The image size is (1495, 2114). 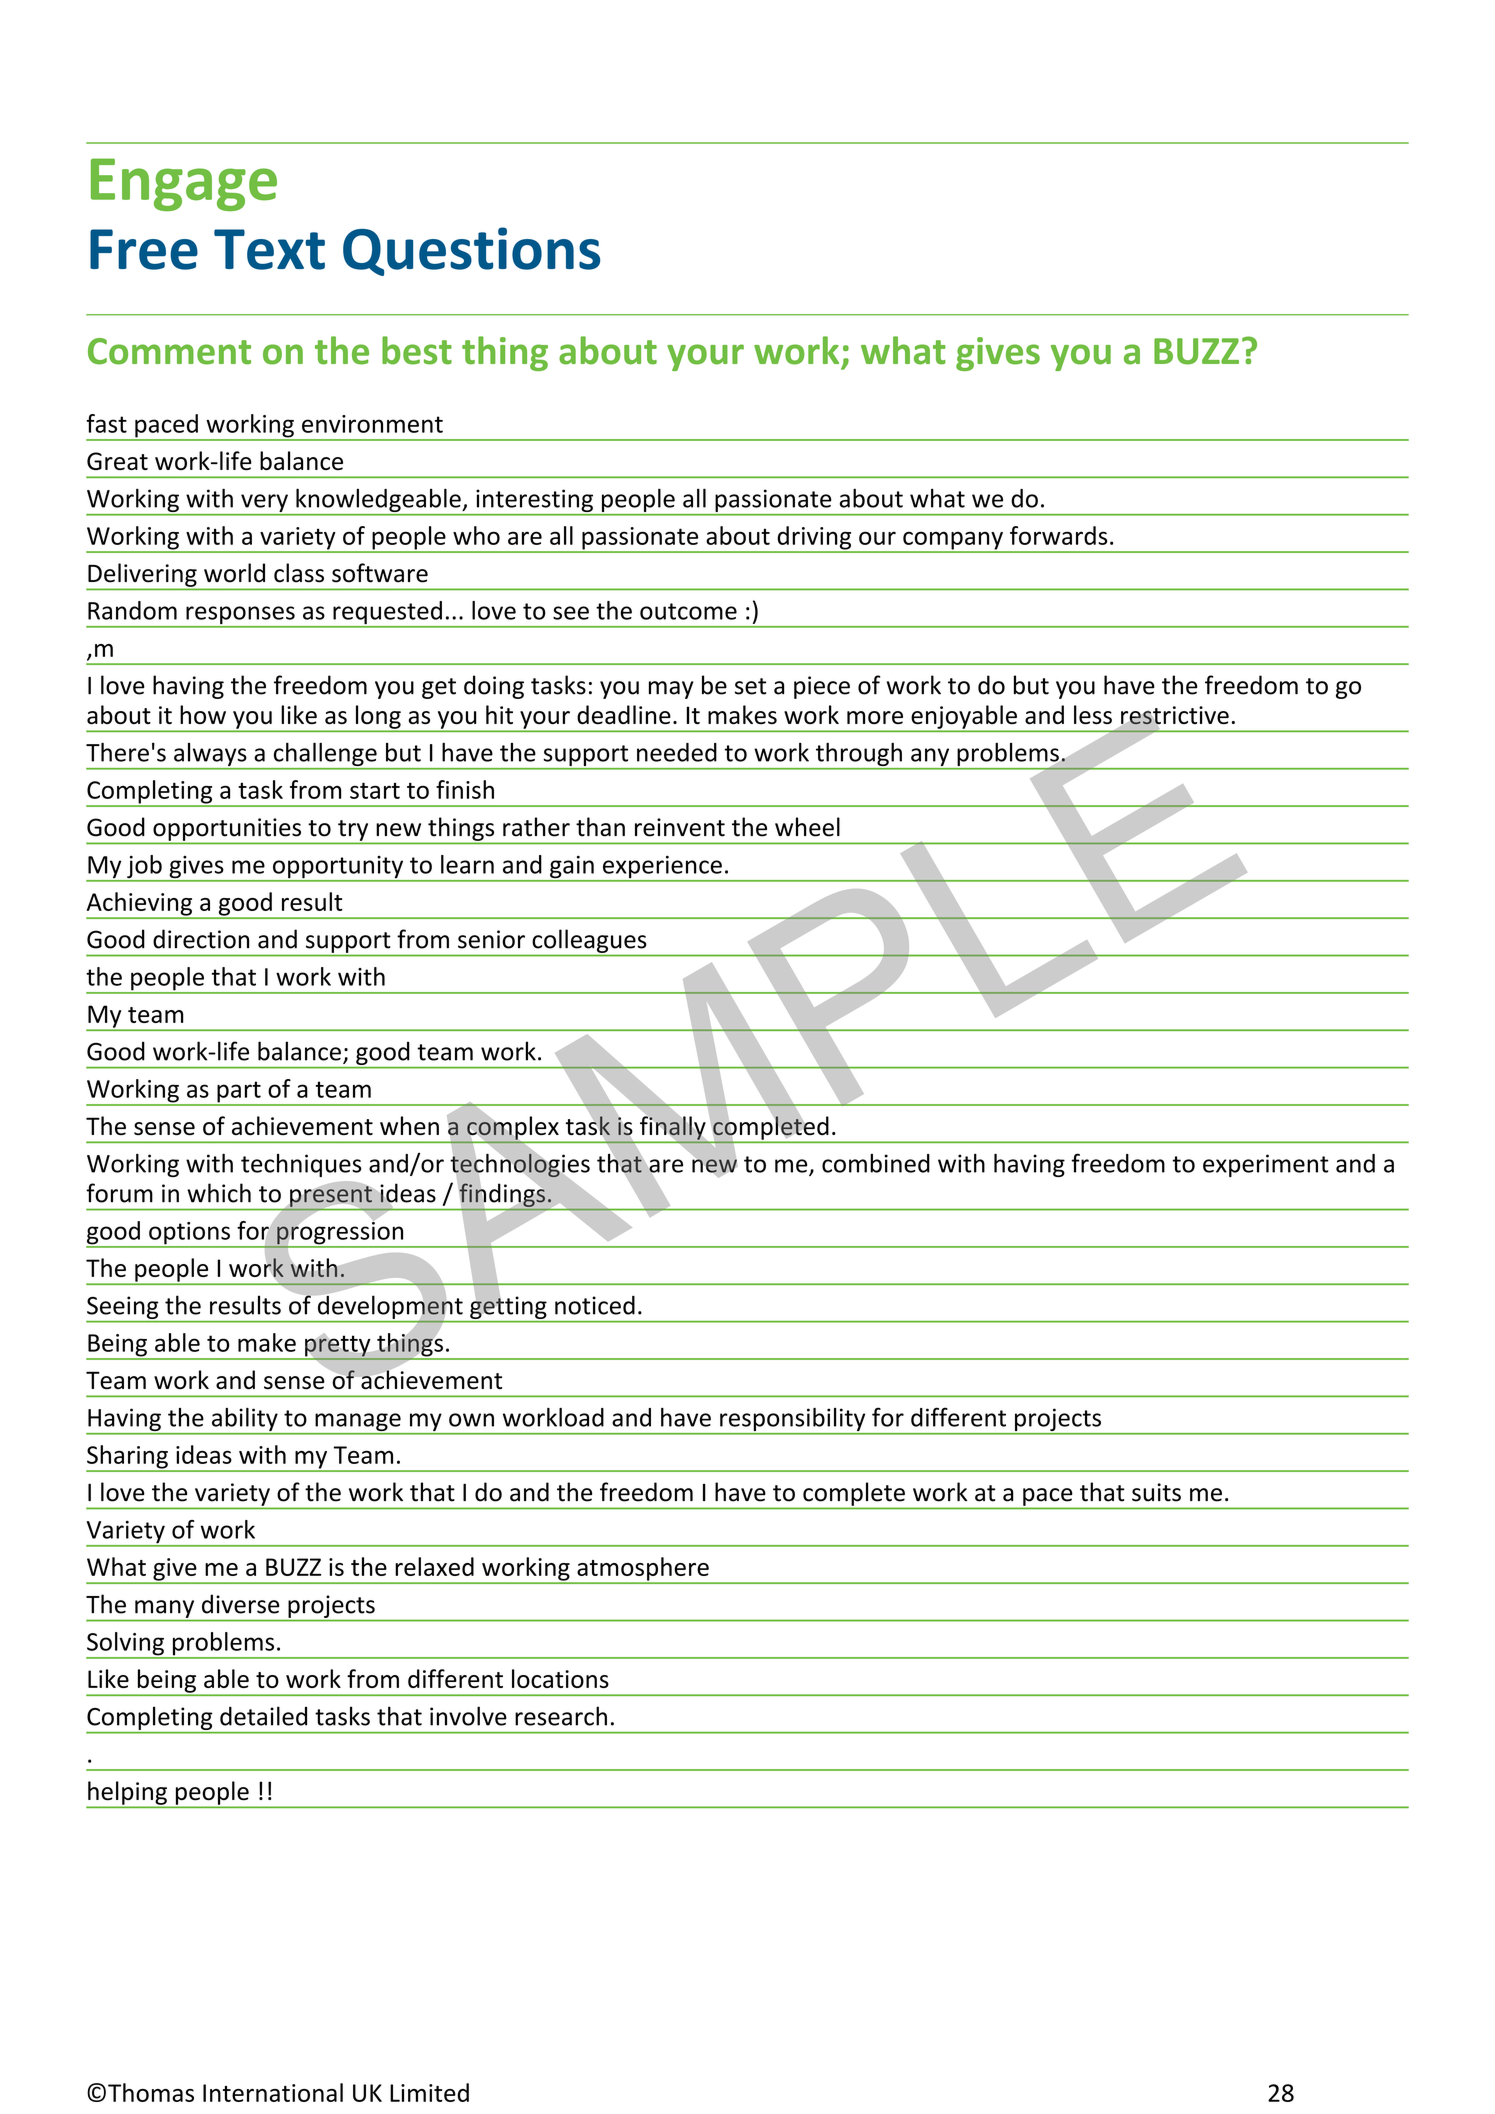 What do you see at coordinates (1058, 535) in the screenshot?
I see `forwards` at bounding box center [1058, 535].
